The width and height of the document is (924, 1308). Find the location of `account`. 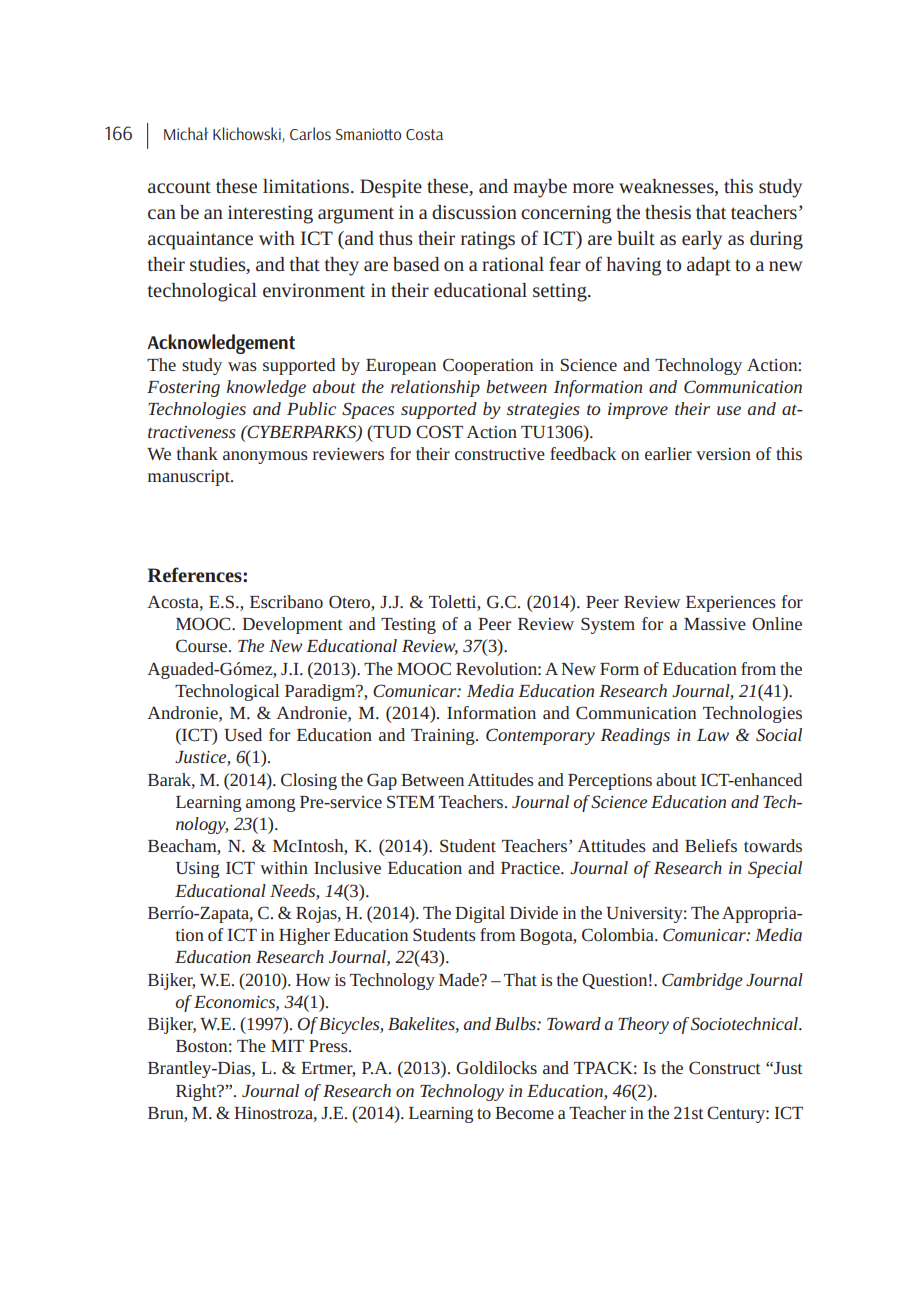

account is located at coordinates (179, 187).
